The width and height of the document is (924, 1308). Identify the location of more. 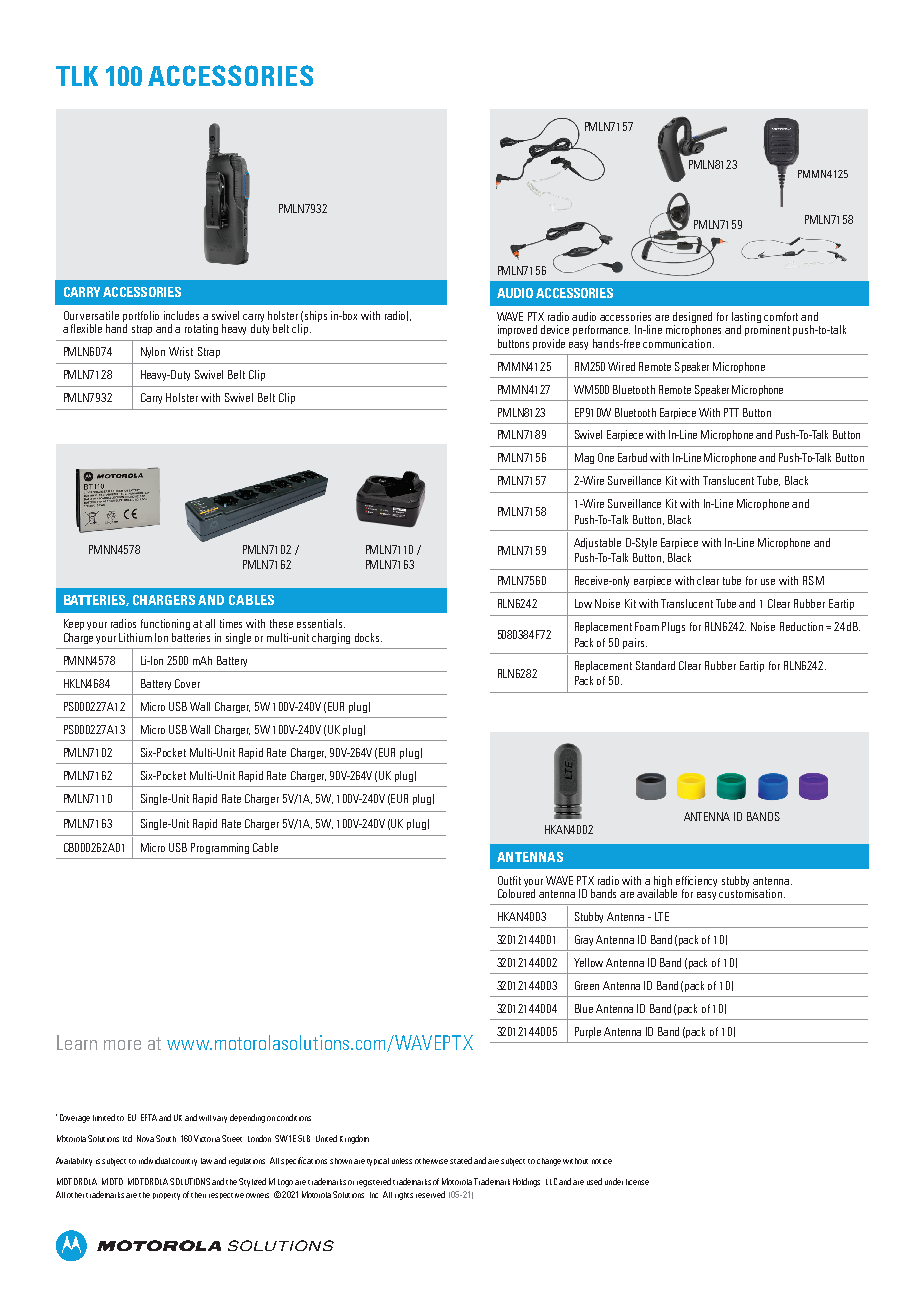
(122, 1045).
